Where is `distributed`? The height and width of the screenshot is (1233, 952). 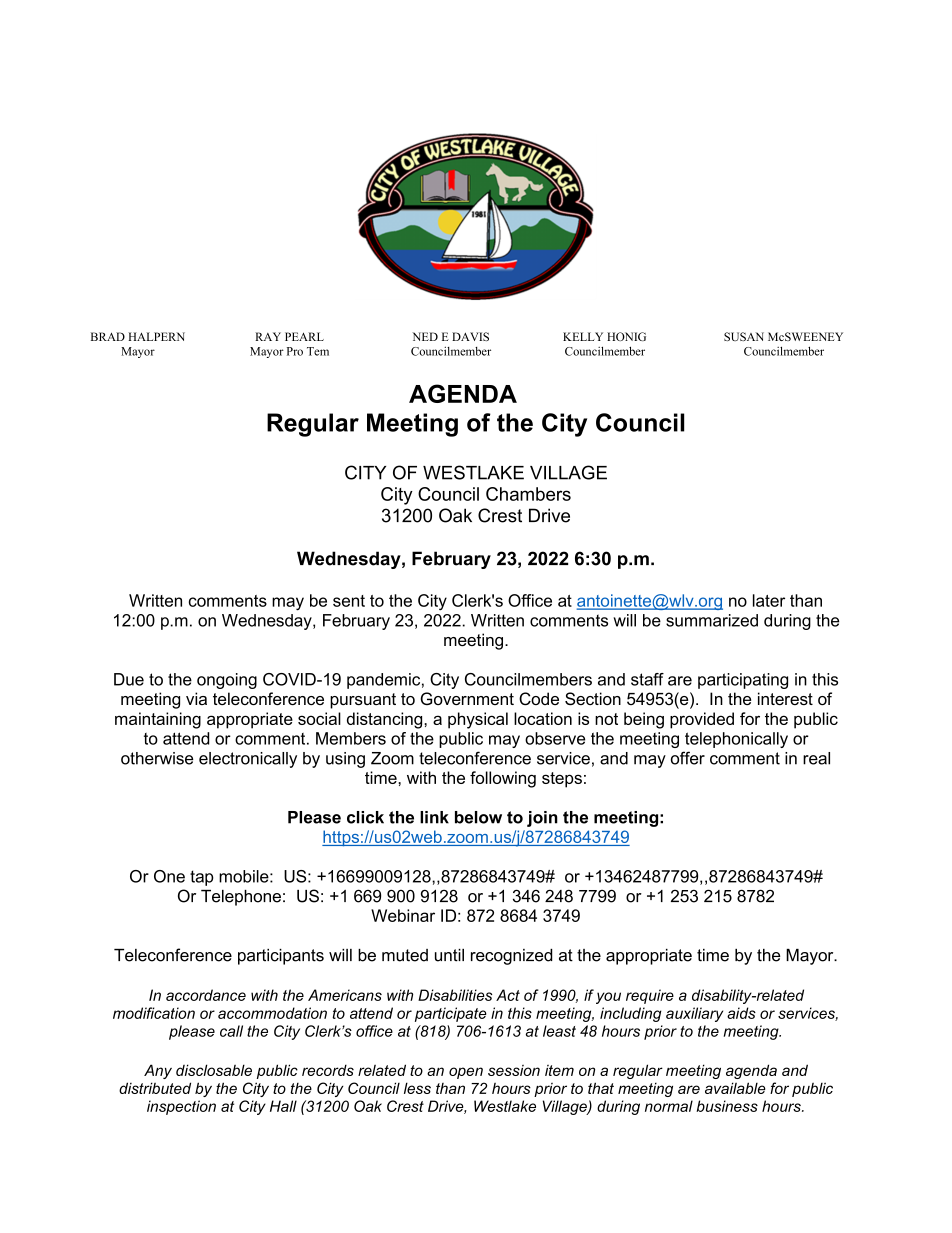 distributed is located at coordinates (155, 1088).
